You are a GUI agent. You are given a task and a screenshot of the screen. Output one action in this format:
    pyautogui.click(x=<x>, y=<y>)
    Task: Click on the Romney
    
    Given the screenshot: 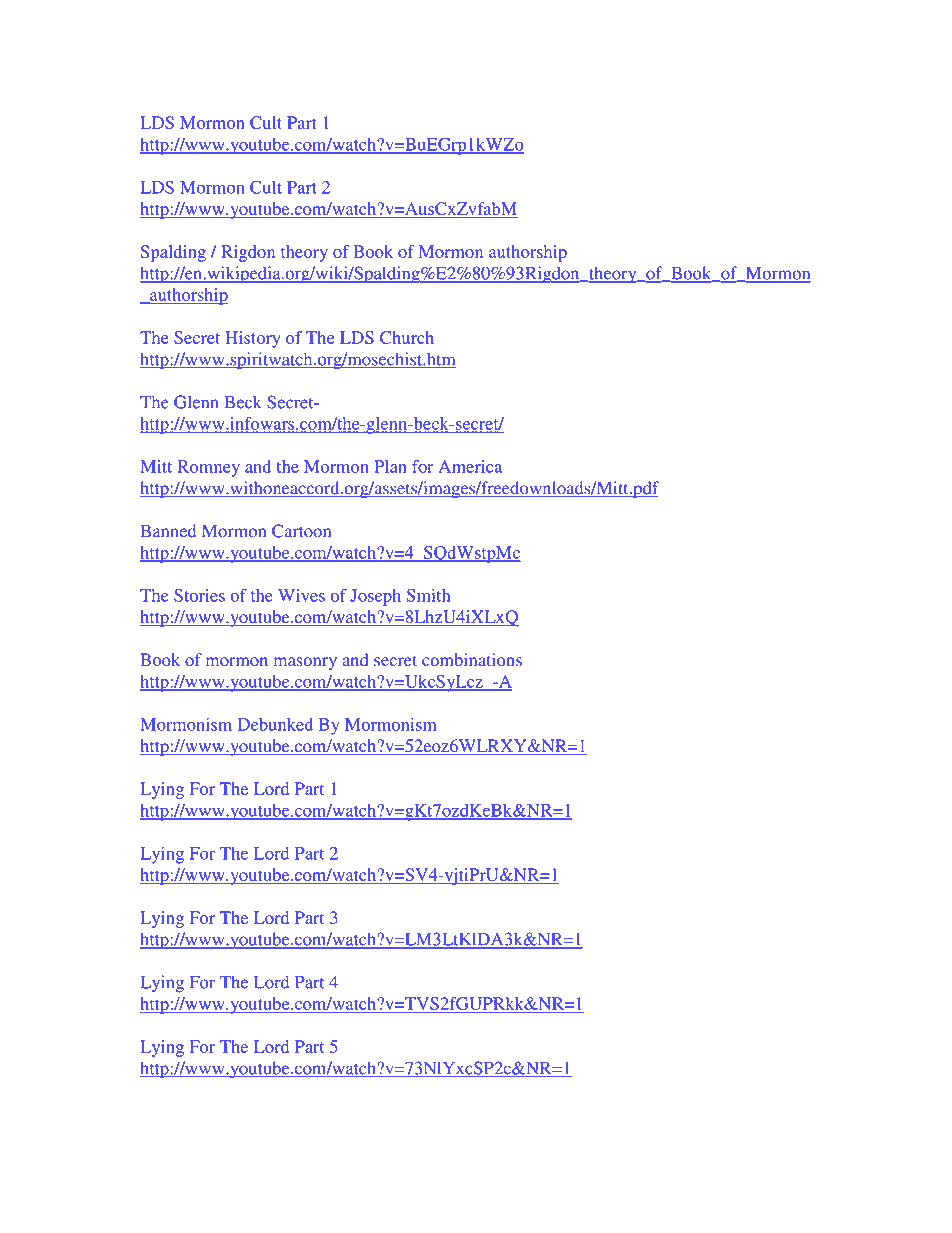 What is the action you would take?
    pyautogui.click(x=208, y=468)
